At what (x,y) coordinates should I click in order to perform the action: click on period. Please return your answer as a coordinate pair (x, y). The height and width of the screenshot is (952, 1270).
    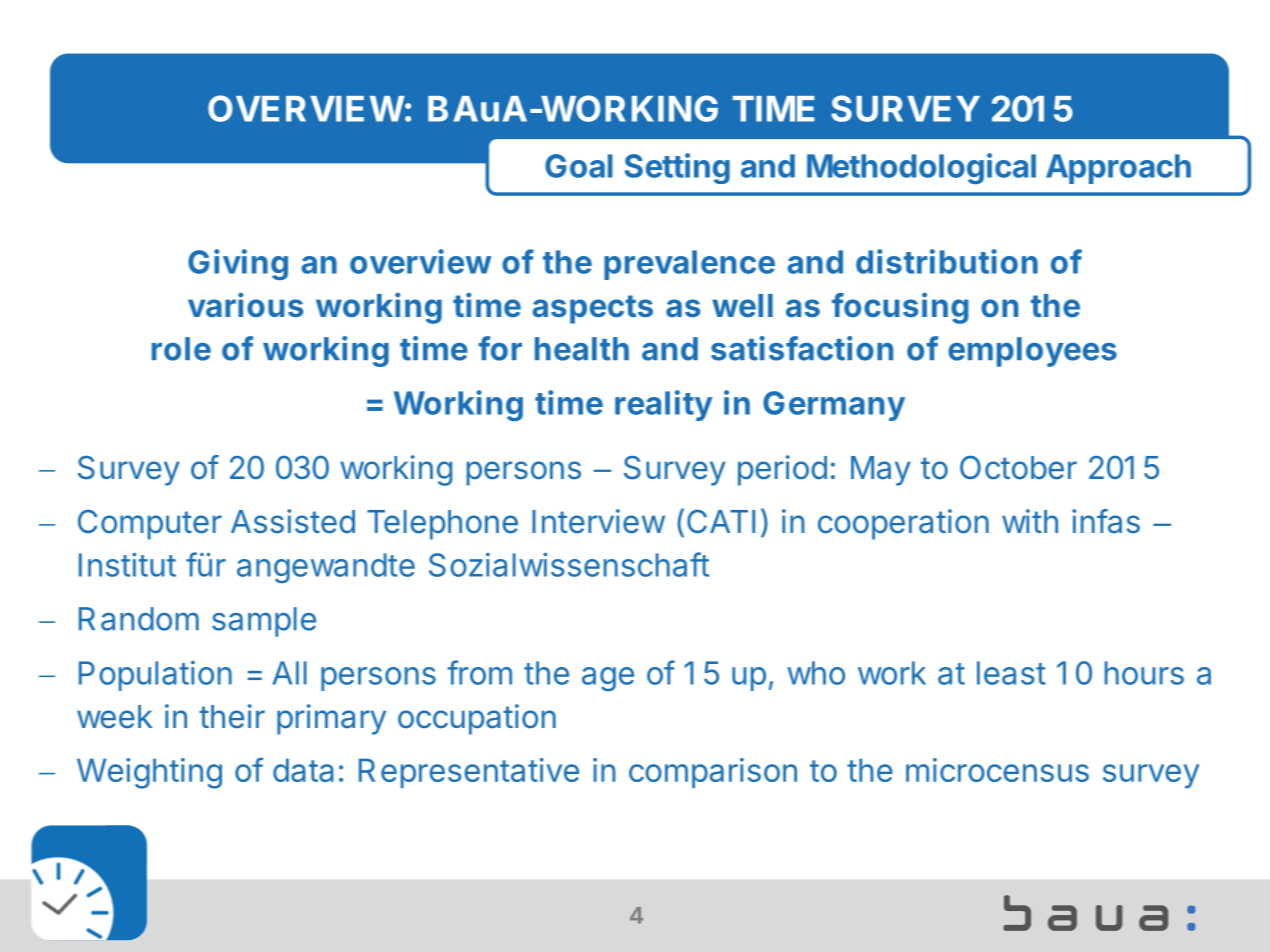
    Looking at the image, I should click on (782, 470).
